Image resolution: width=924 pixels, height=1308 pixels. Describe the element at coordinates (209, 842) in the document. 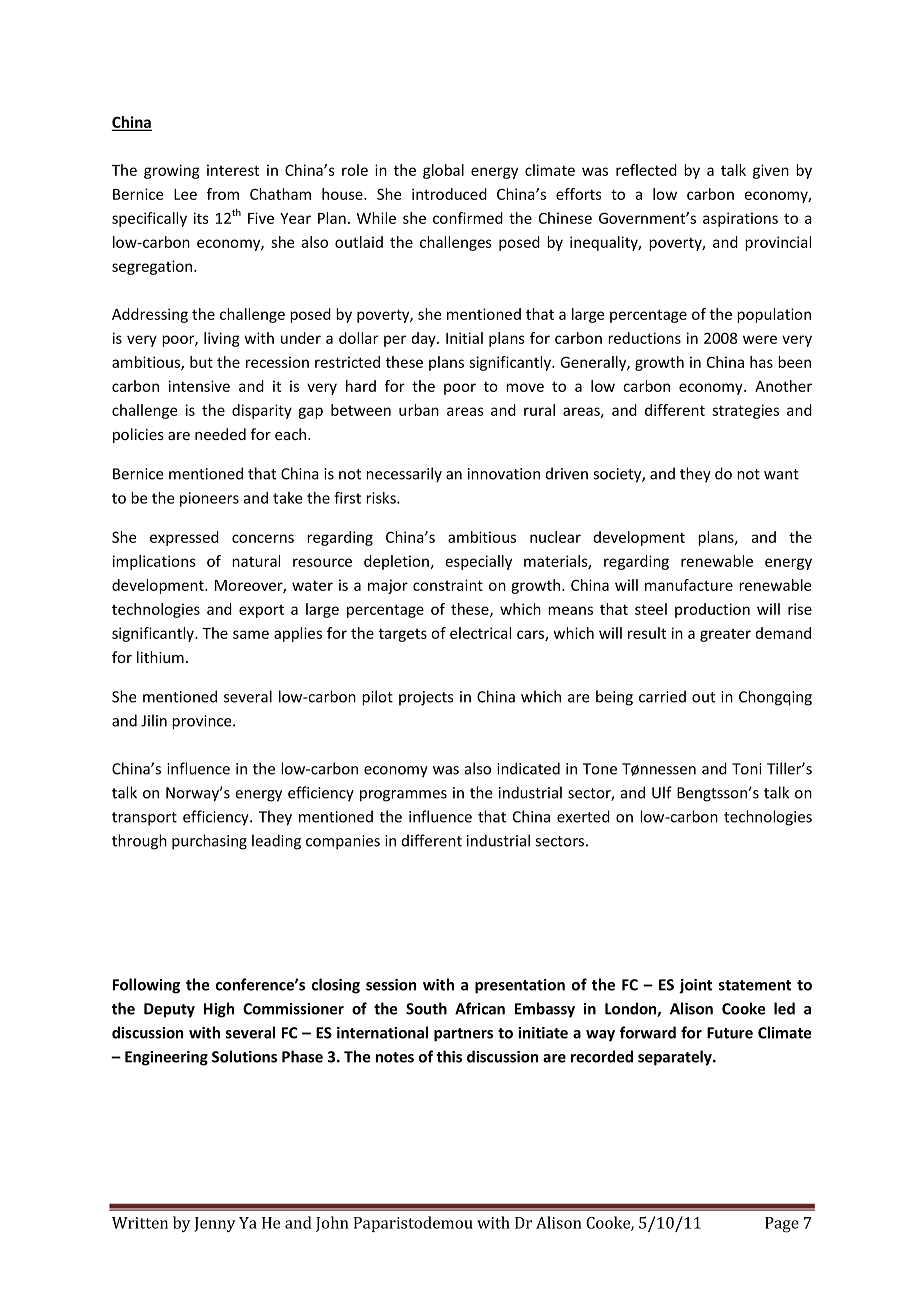

I see `purchasing` at that location.
